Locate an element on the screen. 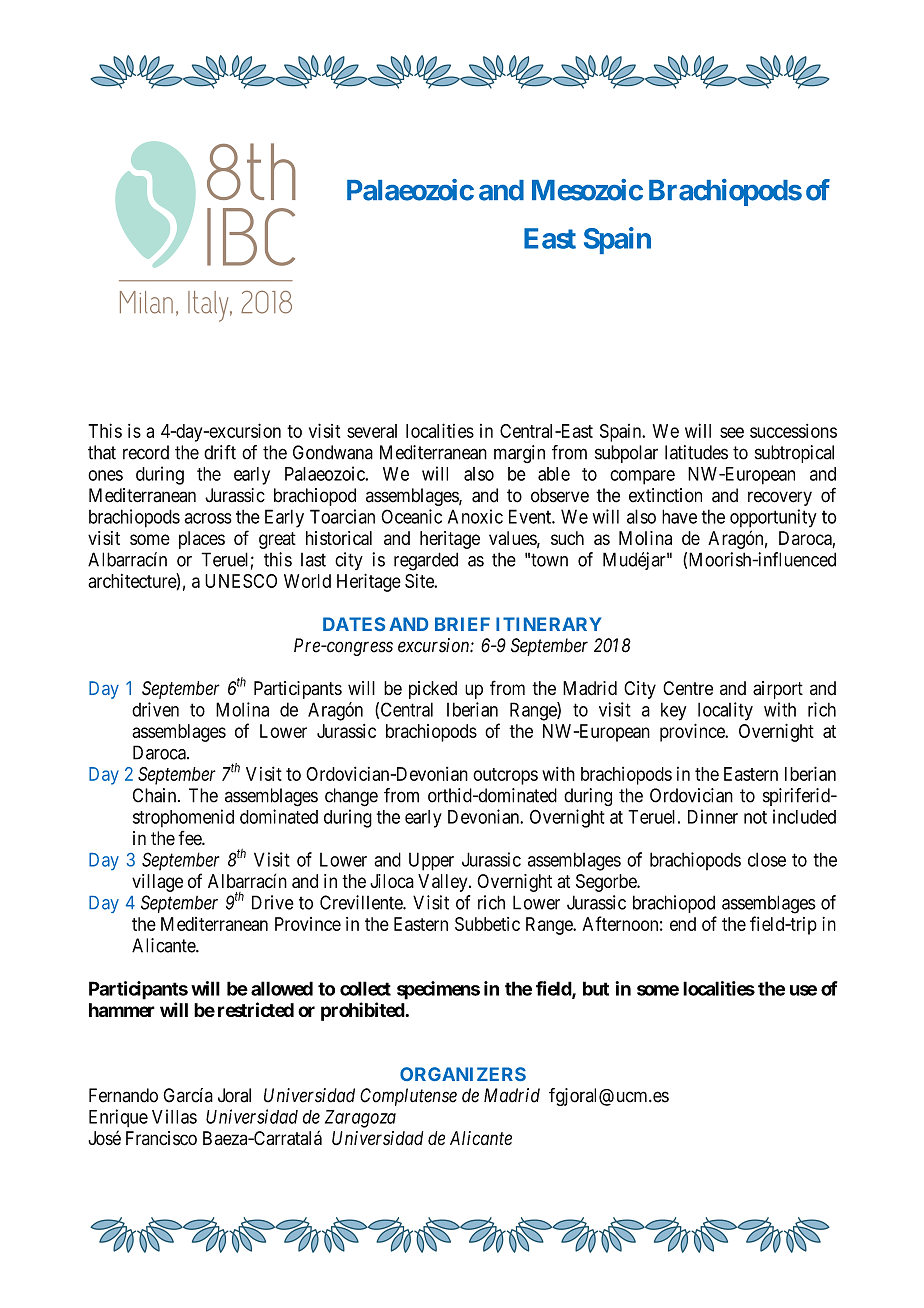 The width and height of the screenshot is (924, 1308). Centre is located at coordinates (688, 688).
